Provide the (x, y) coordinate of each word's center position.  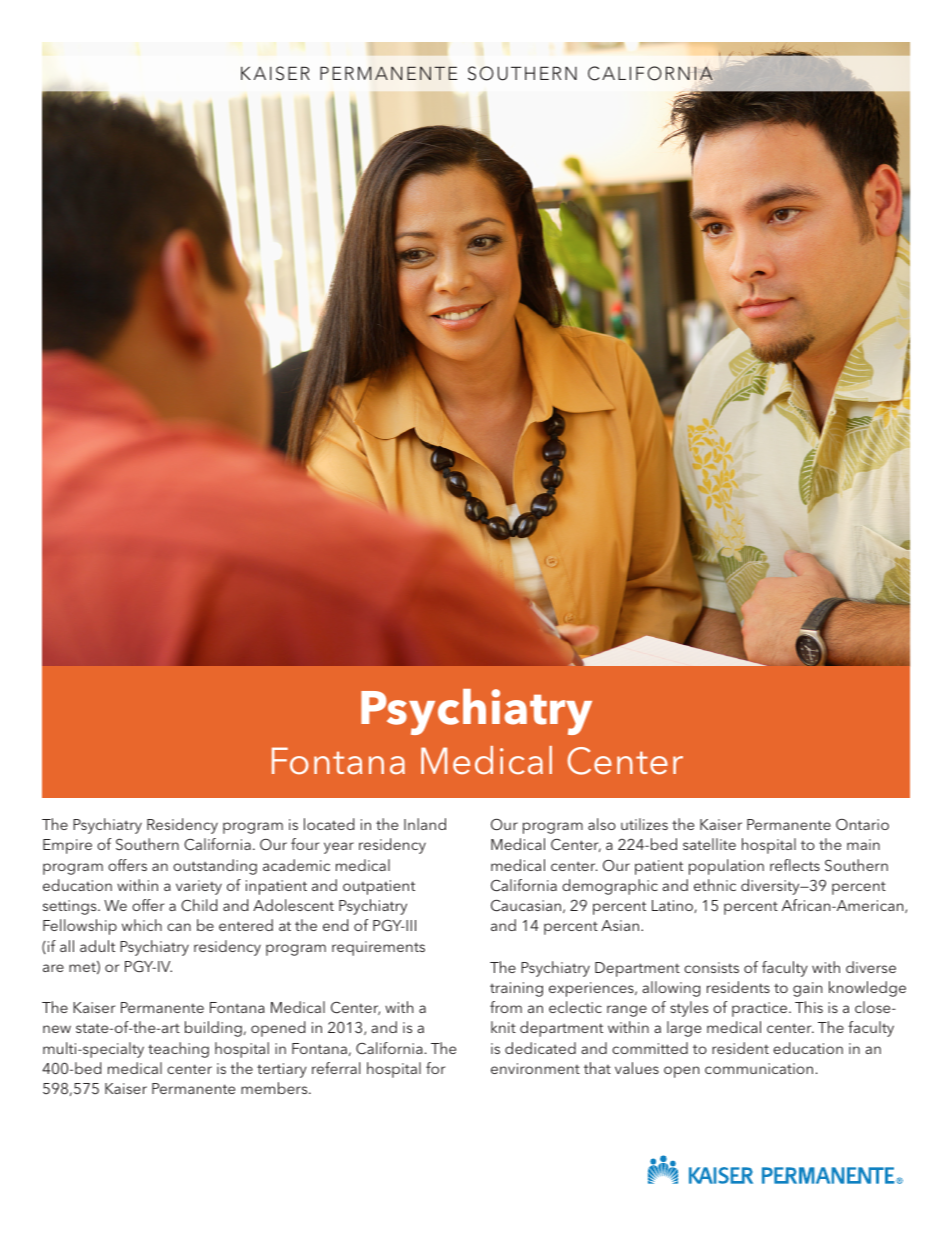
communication (759, 1068)
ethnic (715, 885)
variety (199, 887)
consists (711, 967)
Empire (67, 846)
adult (97, 946)
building (213, 1029)
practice (761, 1009)
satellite (709, 844)
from (506, 1007)
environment (535, 1068)
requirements (378, 948)
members (275, 1088)
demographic (610, 887)
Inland (425, 824)
